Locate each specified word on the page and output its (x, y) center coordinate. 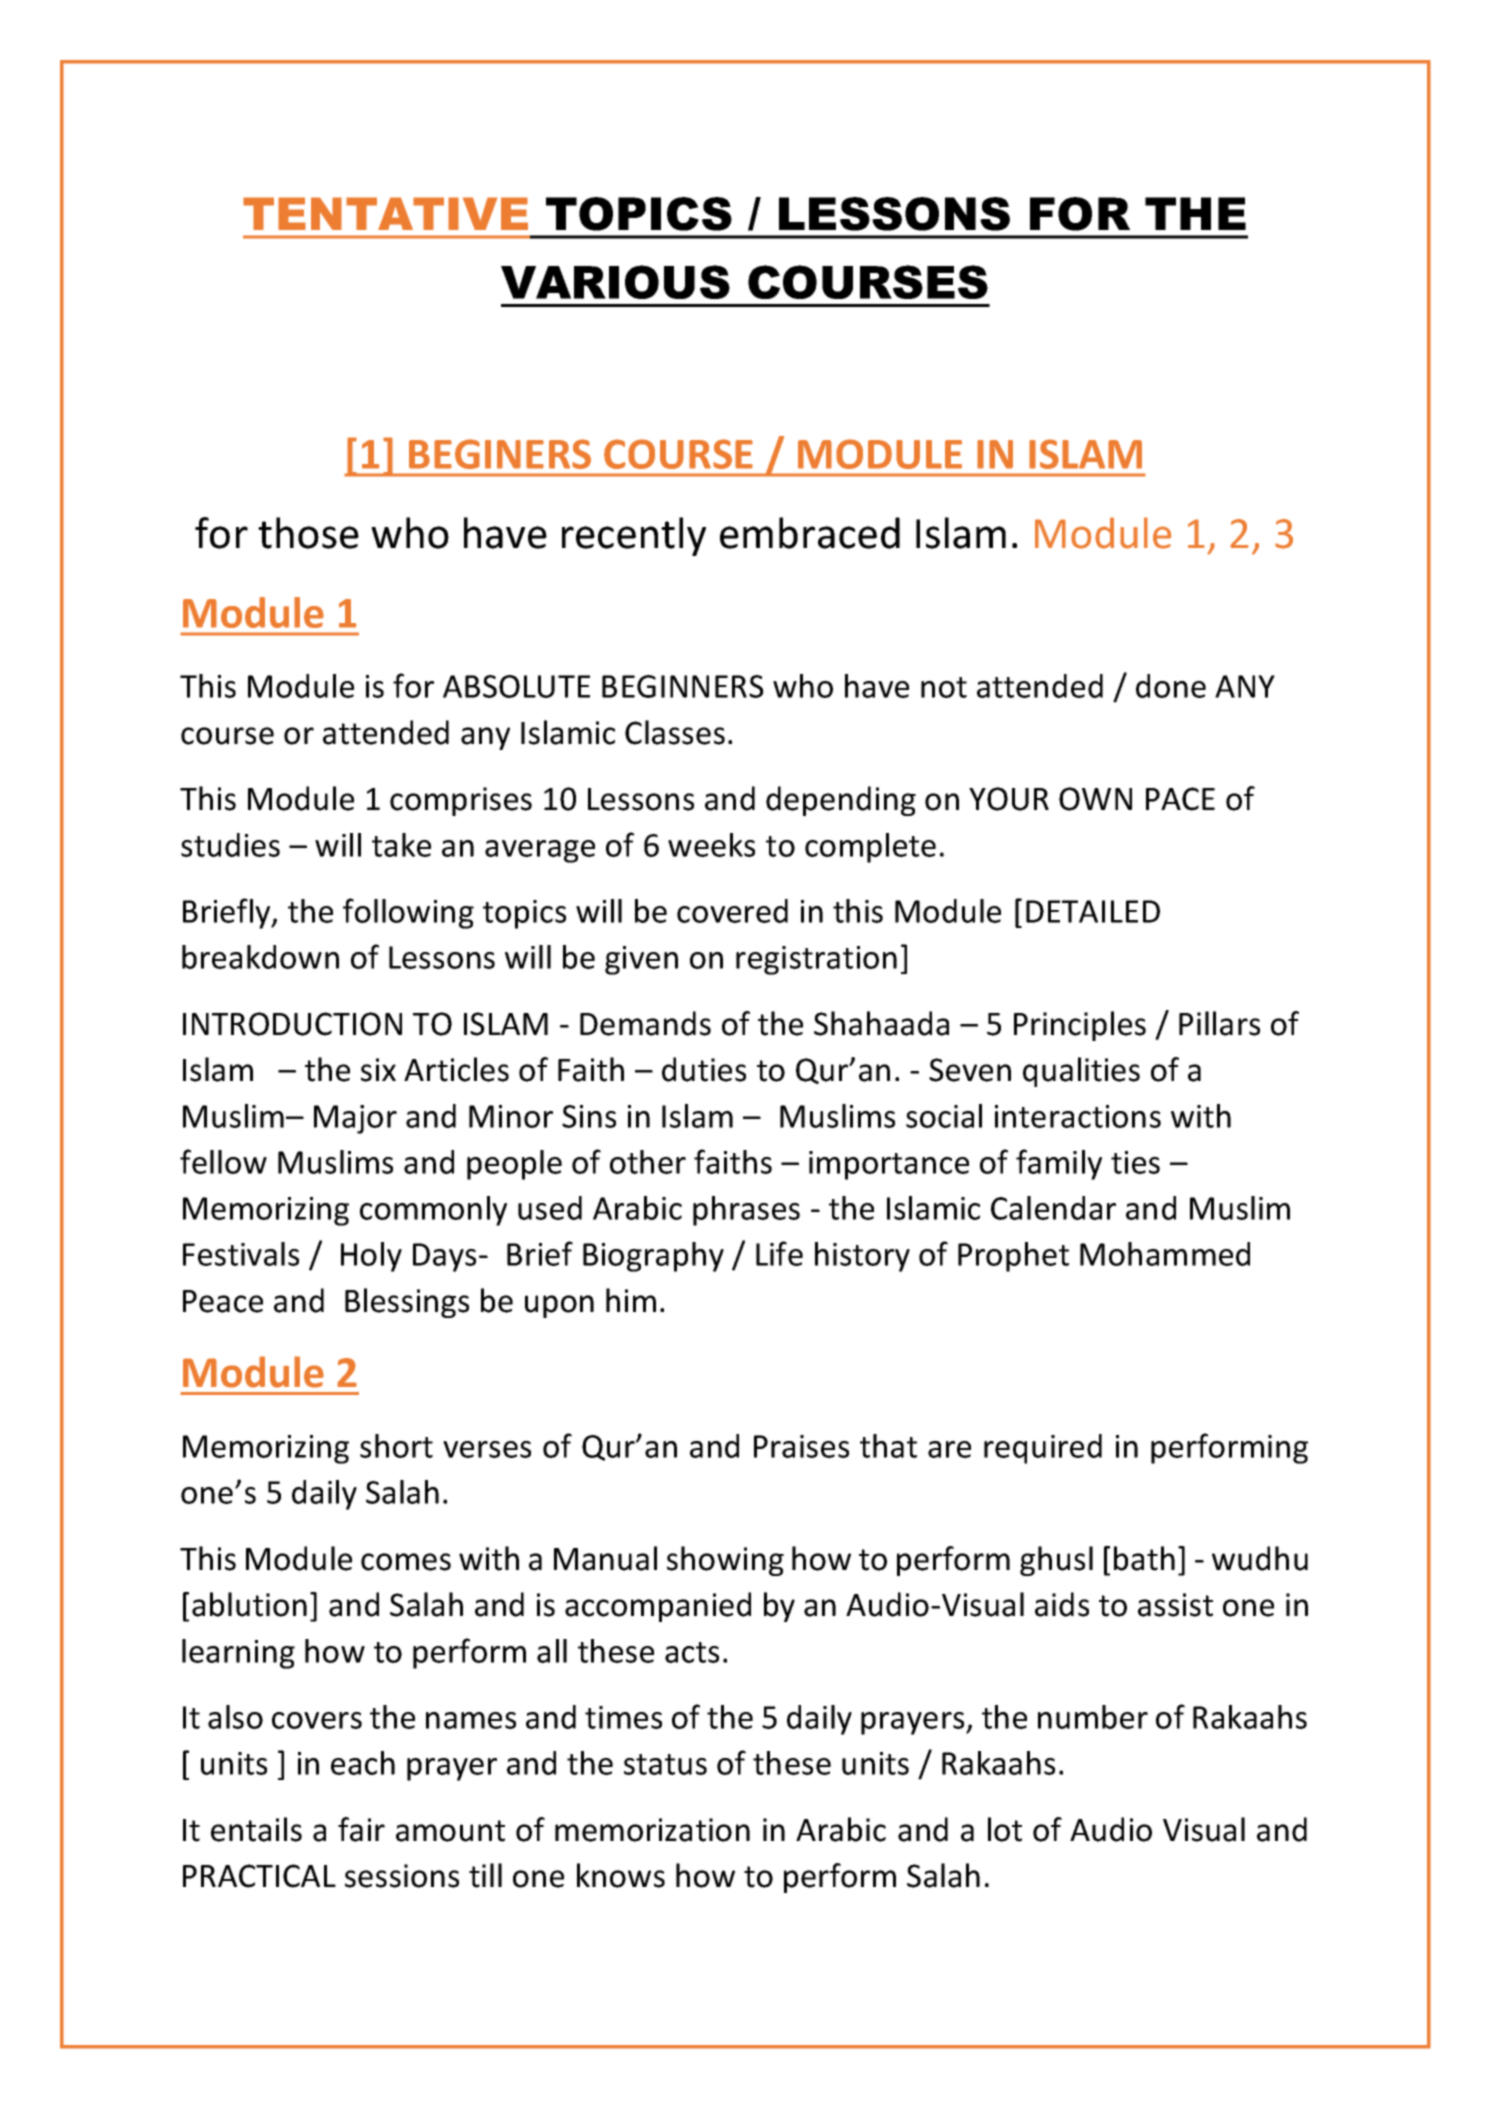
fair (361, 1829)
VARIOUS (615, 282)
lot (1005, 1829)
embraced (810, 533)
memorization (652, 1830)
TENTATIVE (385, 213)
